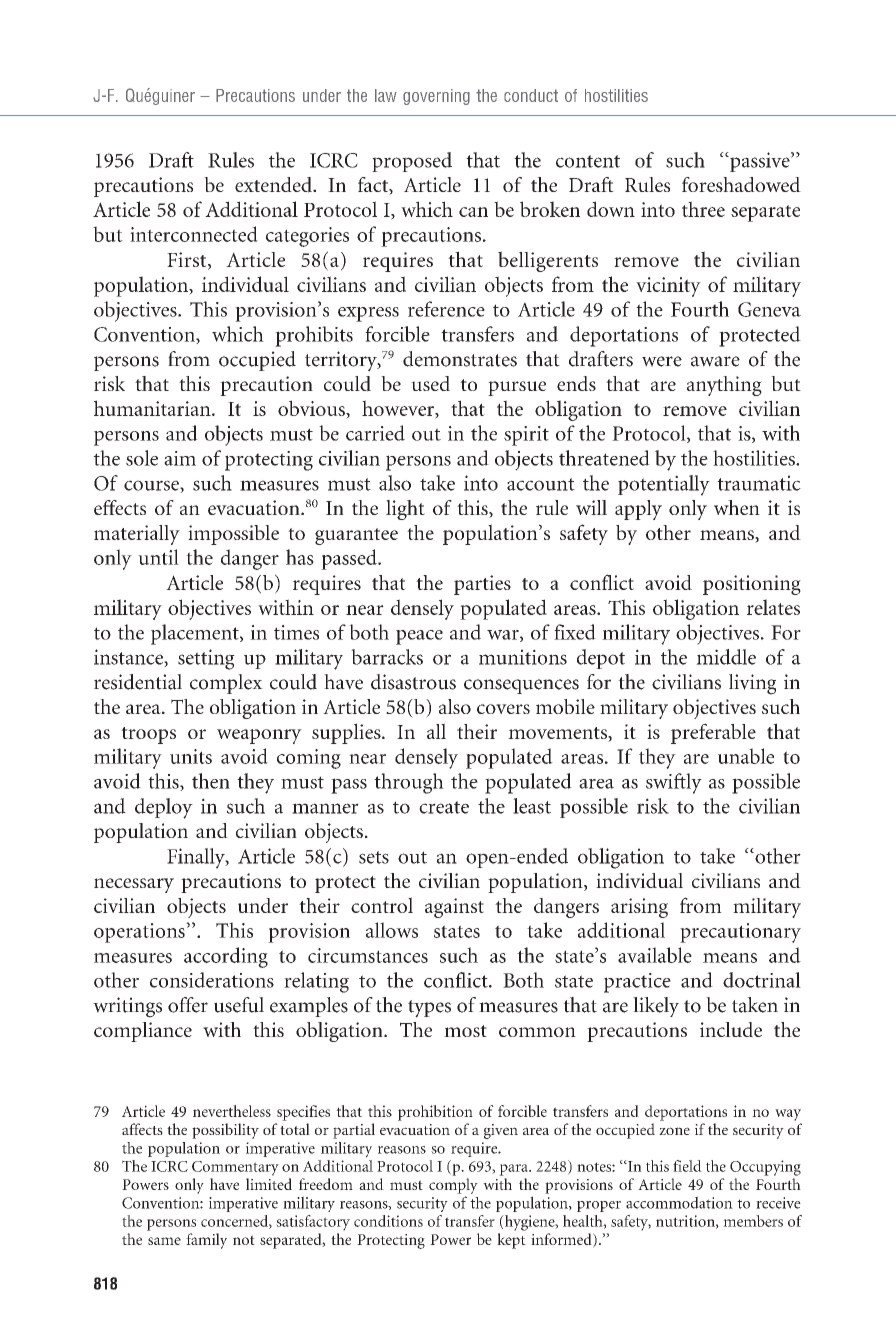 Image resolution: width=896 pixels, height=1331 pixels. Describe the element at coordinates (453, 1186) in the screenshot. I see `comply` at that location.
